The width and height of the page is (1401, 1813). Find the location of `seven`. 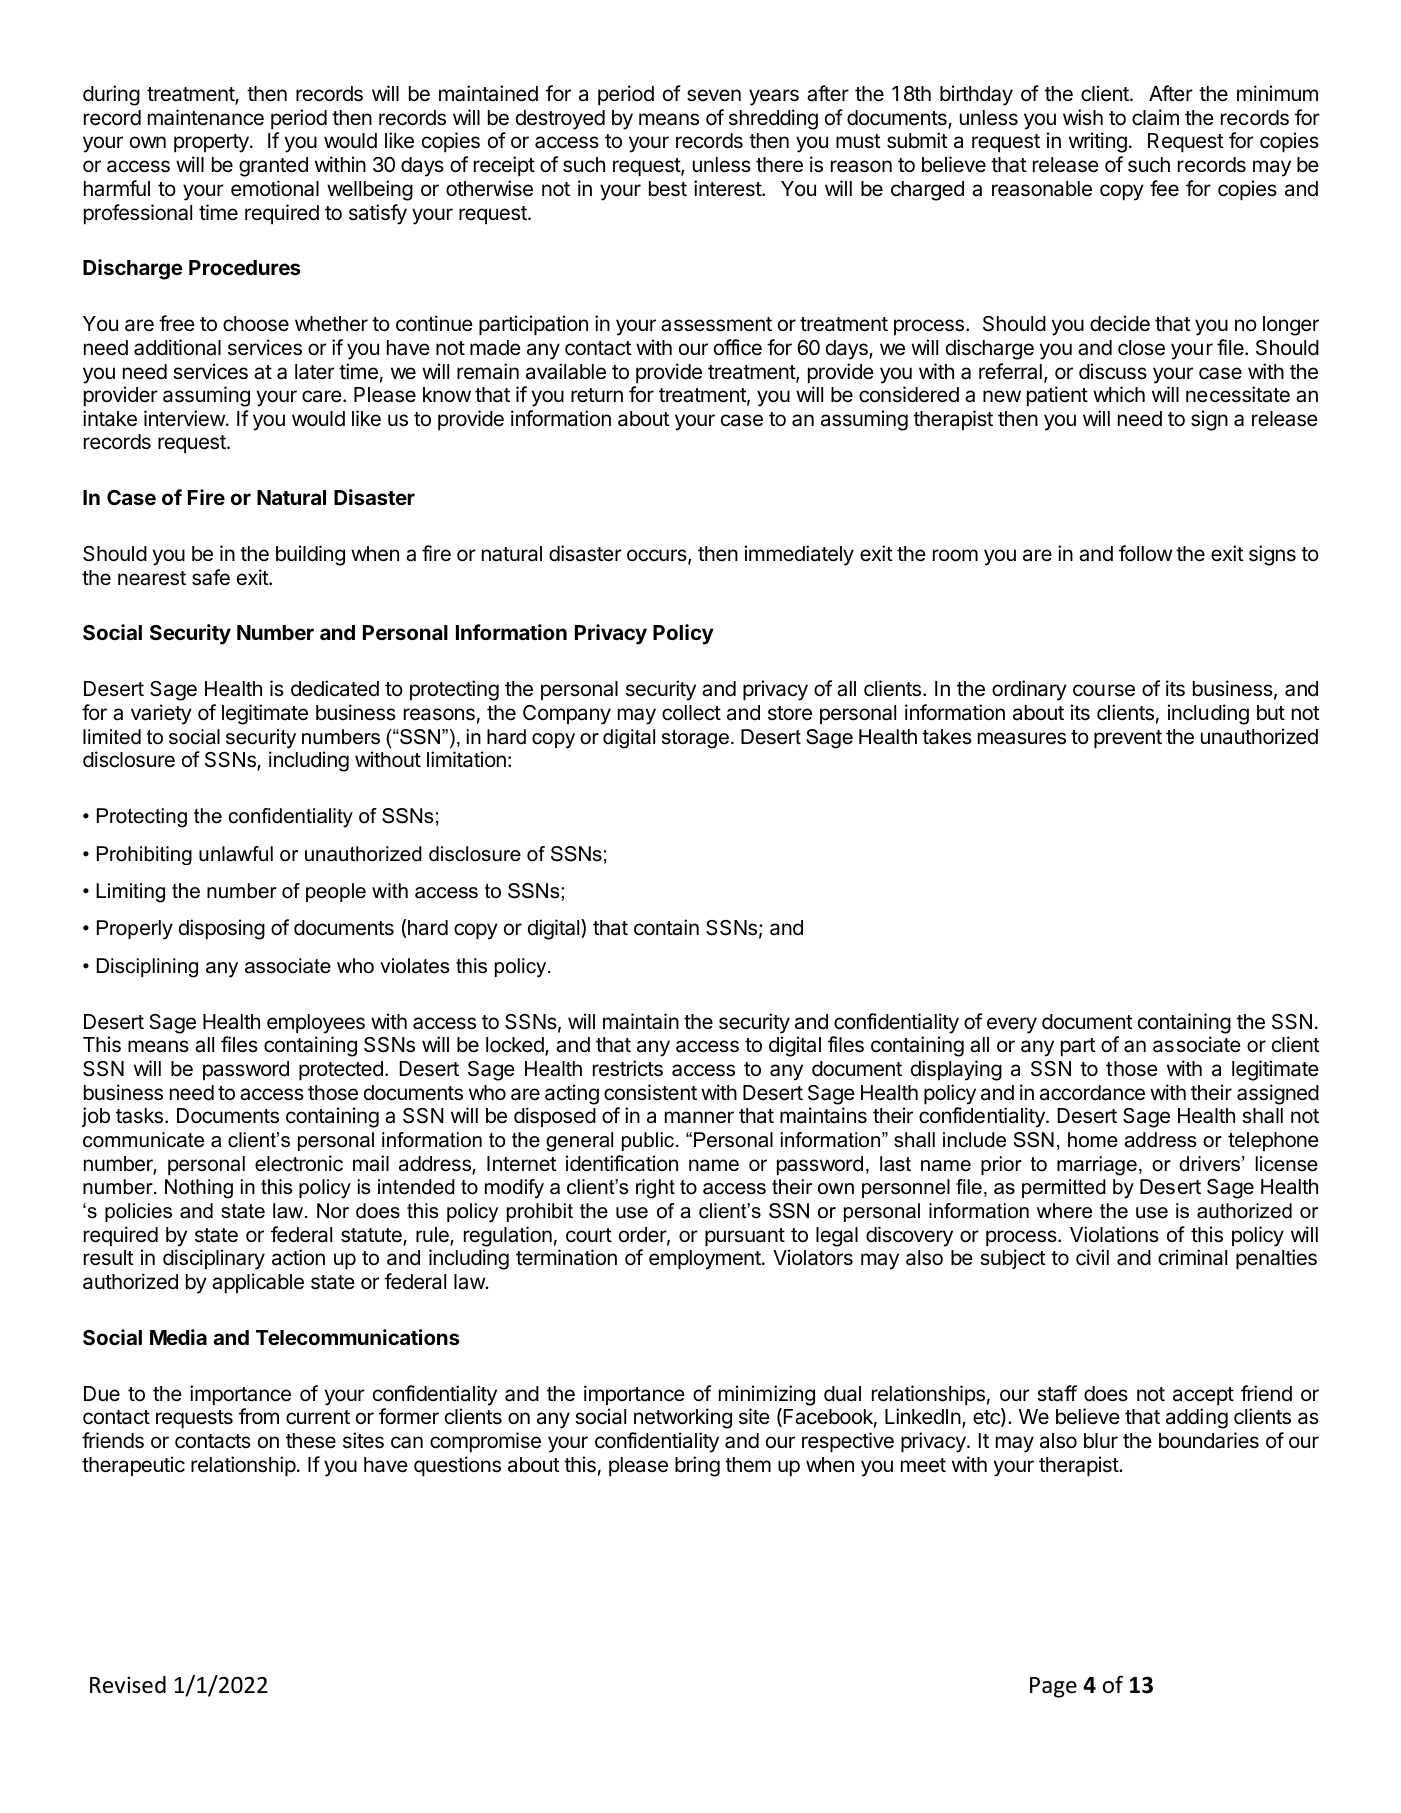

seven is located at coordinates (714, 95).
